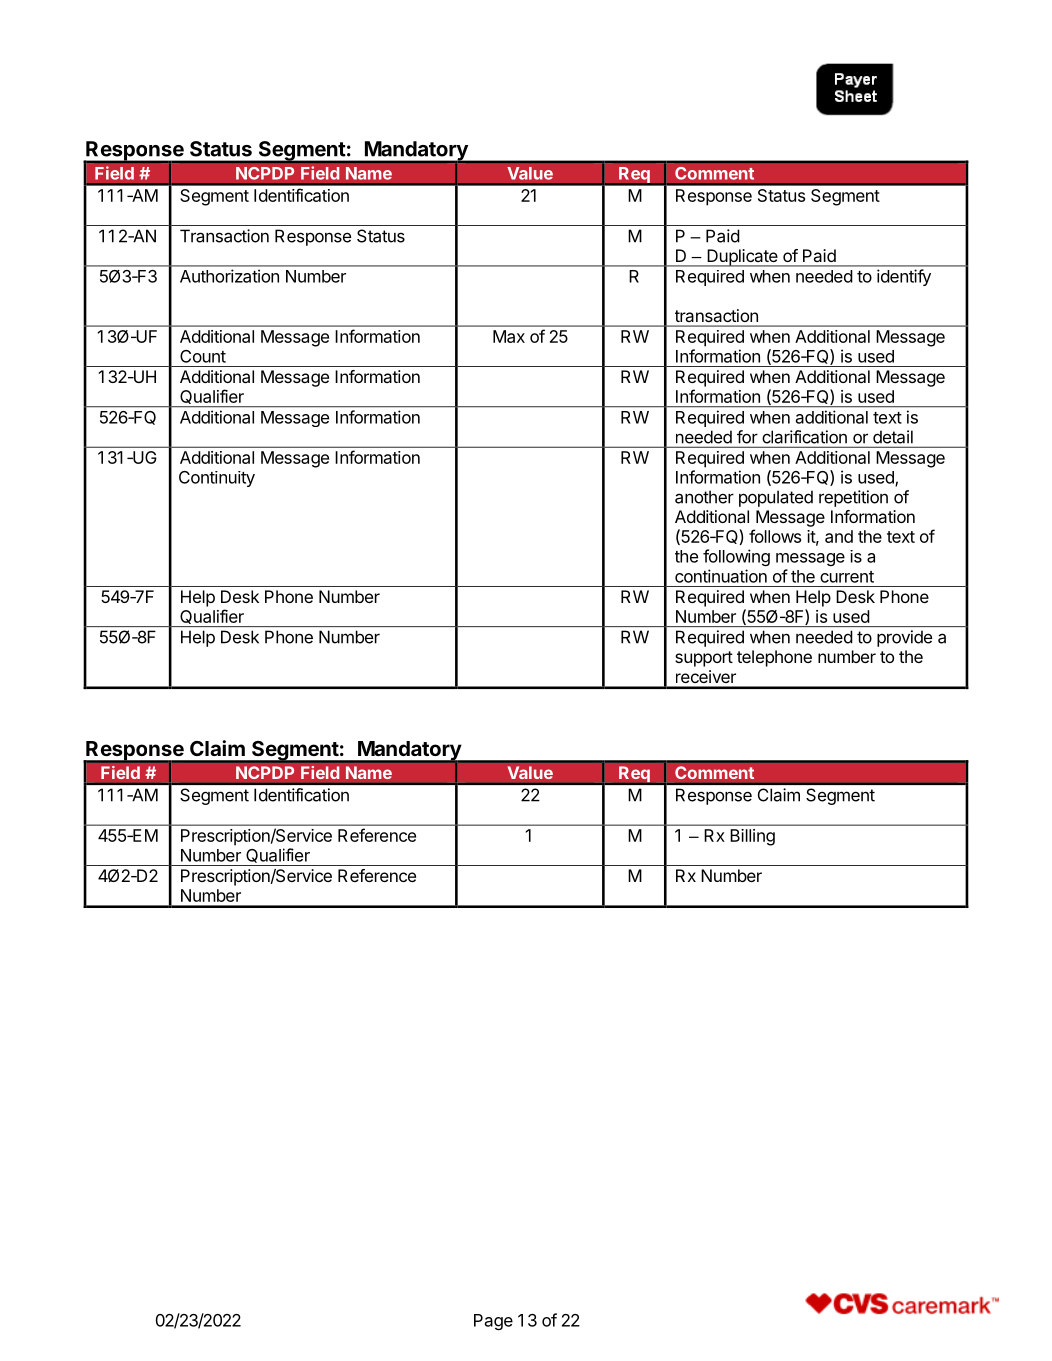 This screenshot has height=1361, width=1052. What do you see at coordinates (904, 277) in the screenshot?
I see `identify` at bounding box center [904, 277].
